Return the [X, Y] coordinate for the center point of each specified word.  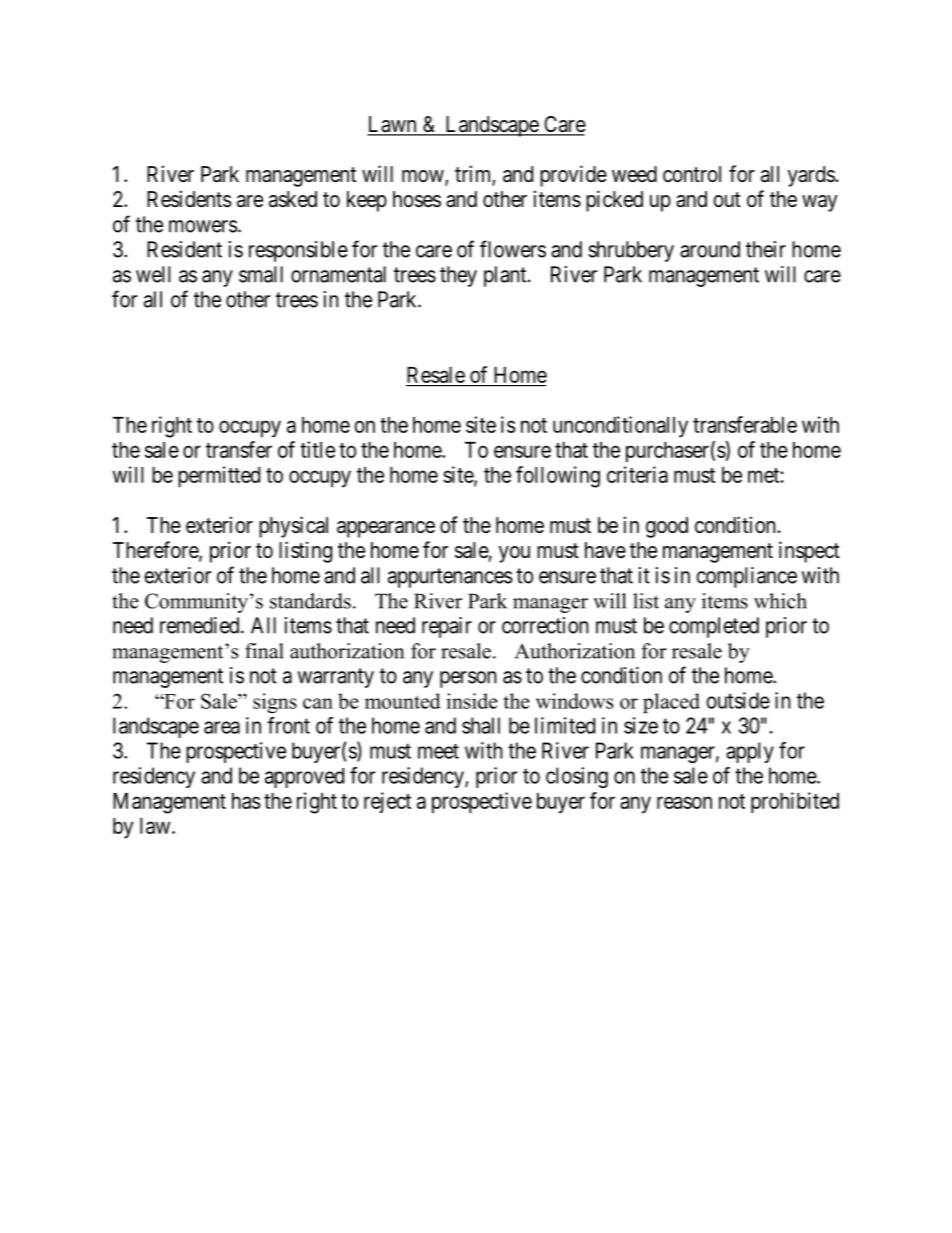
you [514, 554]
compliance [746, 577]
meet [438, 751]
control [692, 174]
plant [506, 276]
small [261, 274]
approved [304, 778]
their [766, 249]
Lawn [393, 125]
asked [293, 199]
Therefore [156, 551]
